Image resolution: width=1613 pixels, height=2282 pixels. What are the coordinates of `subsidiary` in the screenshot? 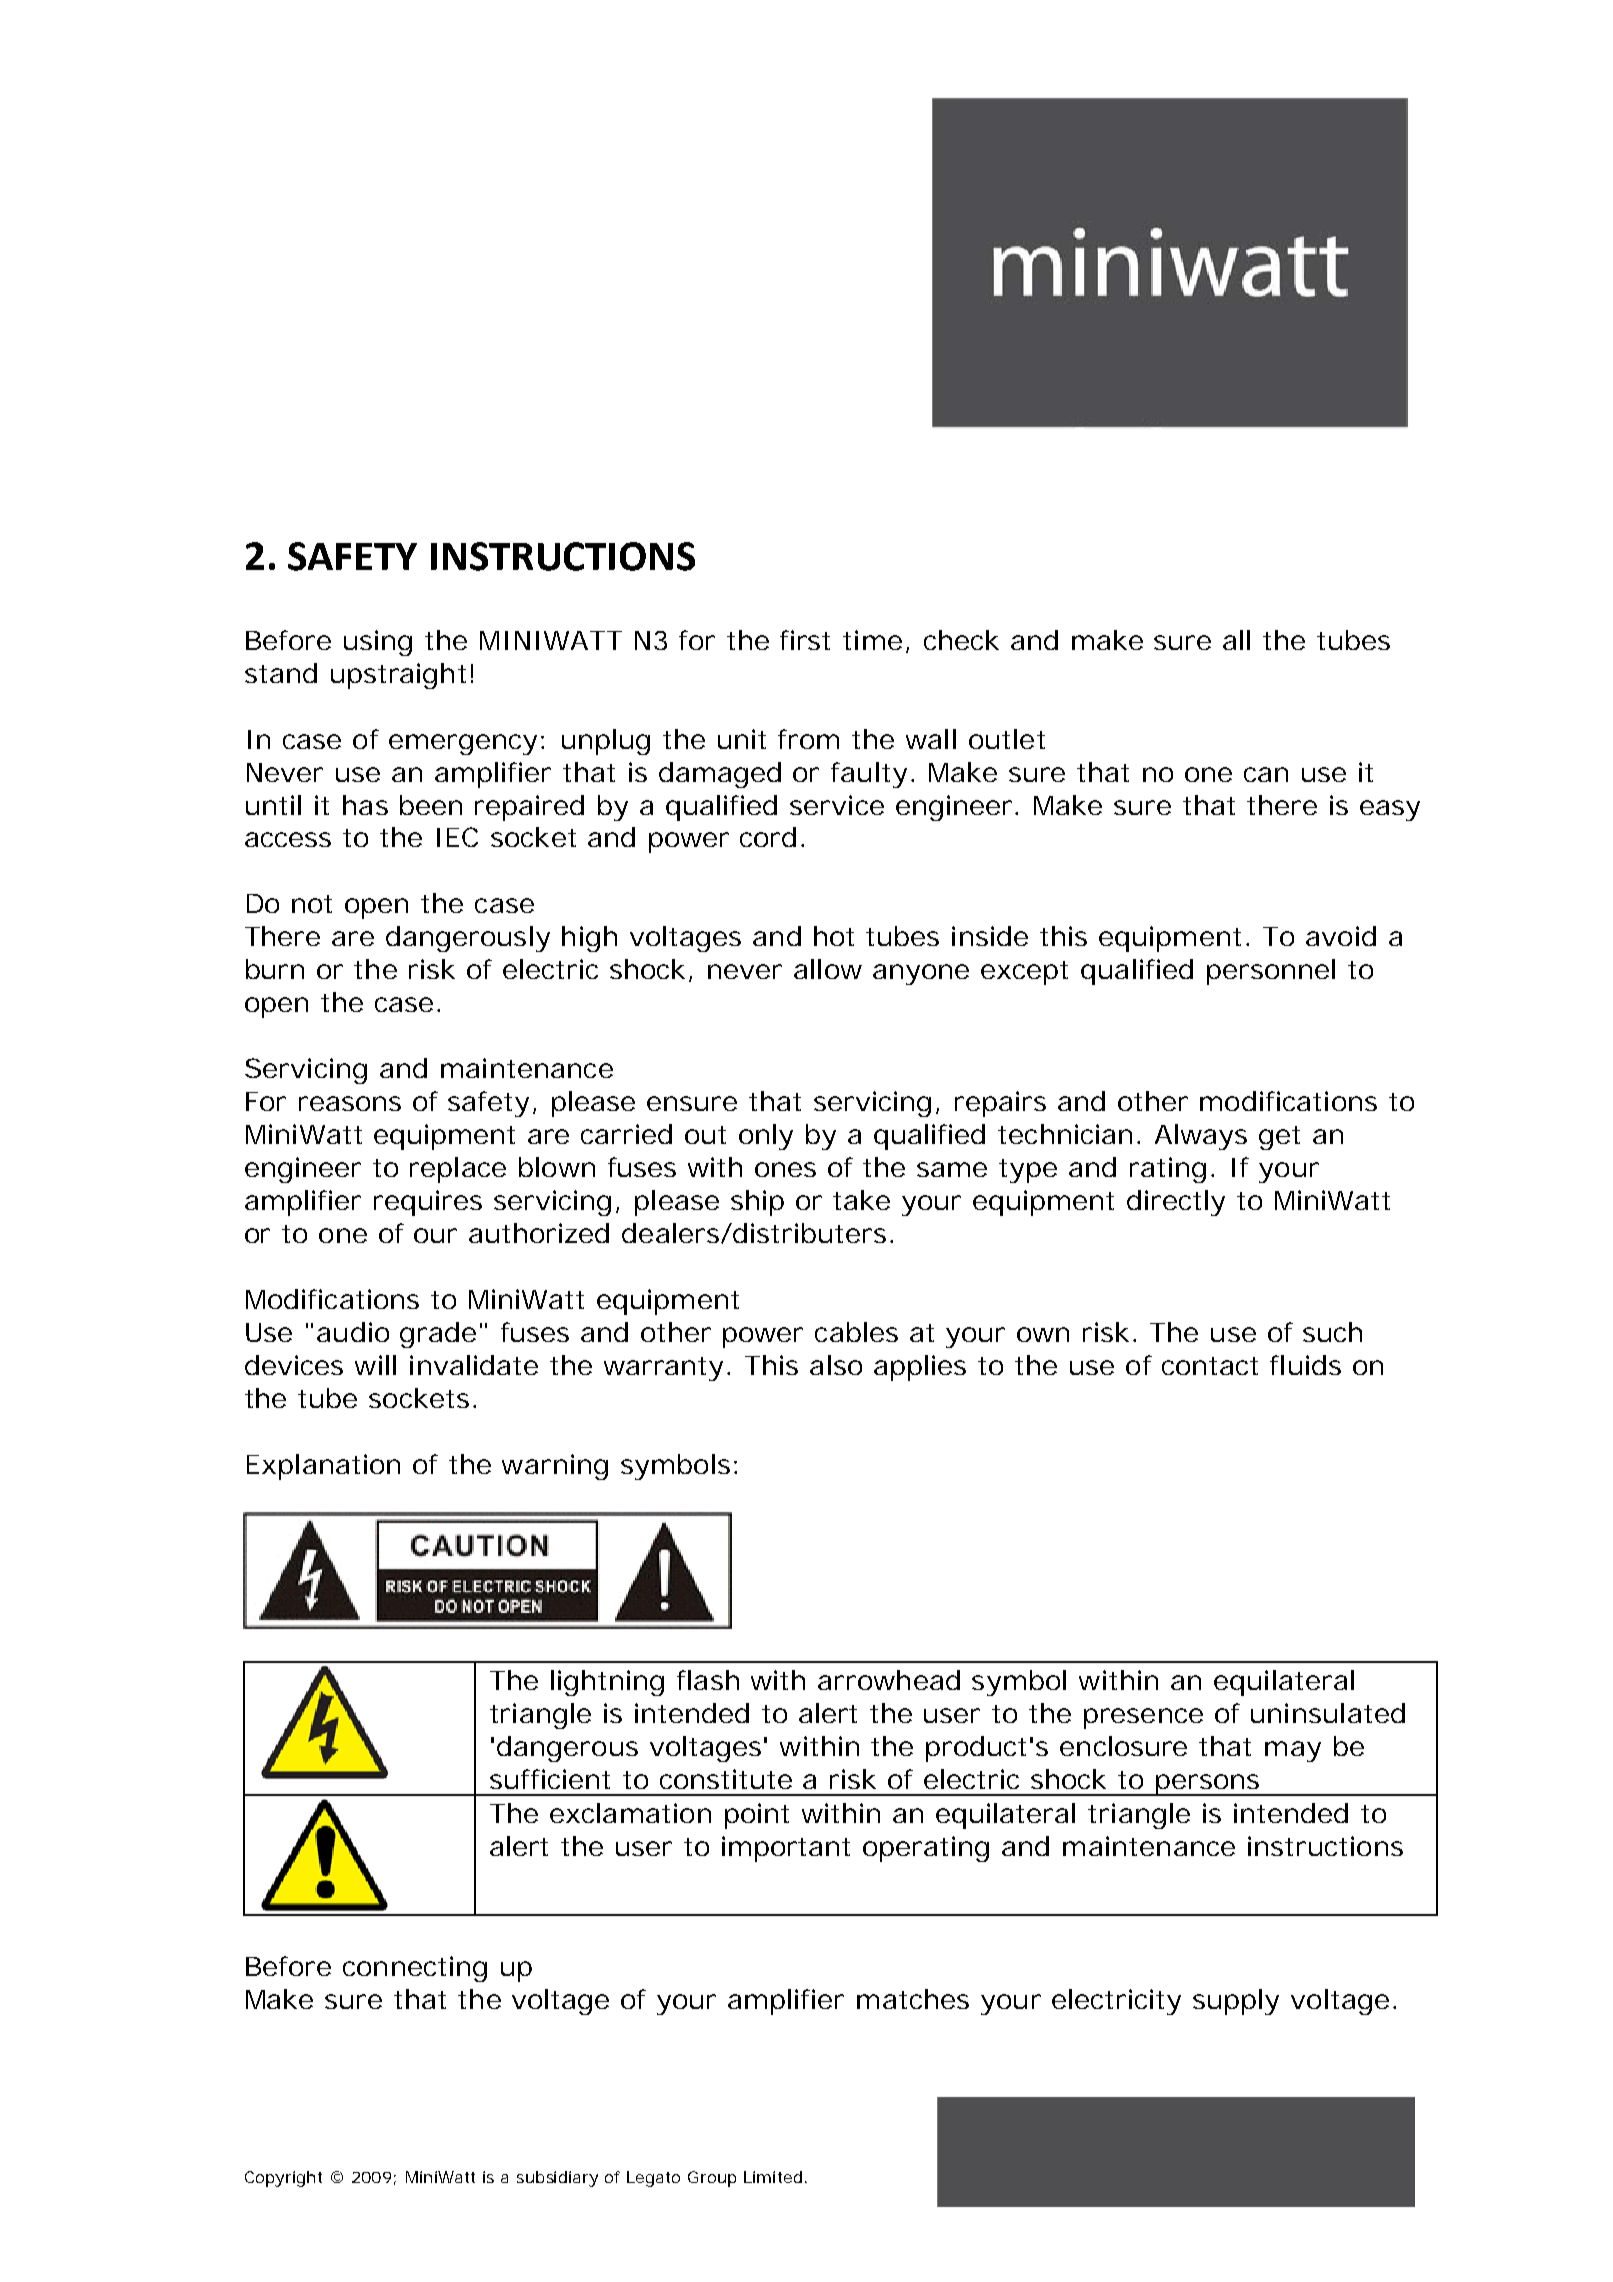 It's located at (557, 2179).
